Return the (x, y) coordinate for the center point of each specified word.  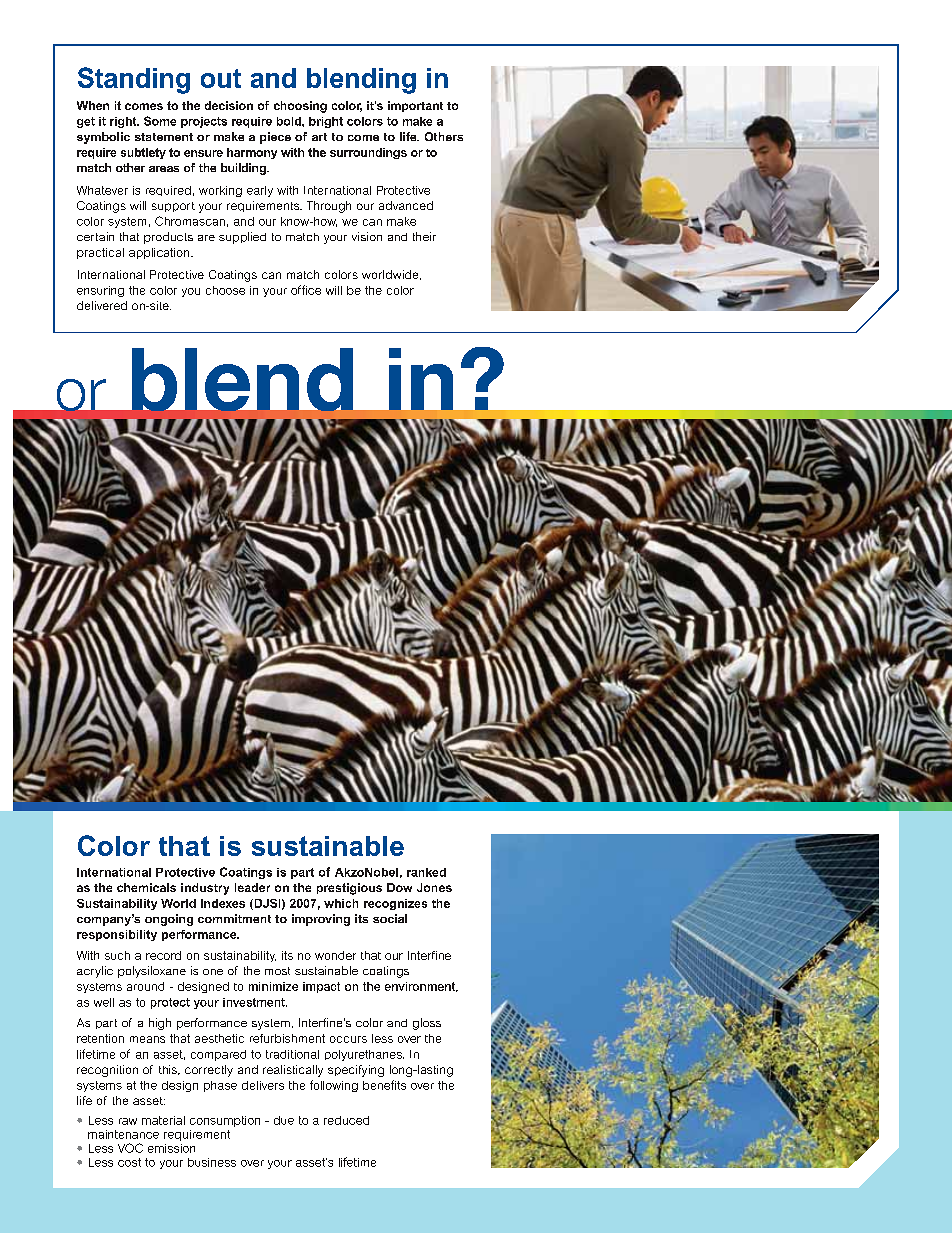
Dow (399, 887)
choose (225, 290)
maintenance (123, 1134)
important (415, 106)
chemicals (146, 887)
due (284, 1120)
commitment (234, 918)
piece (275, 138)
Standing (134, 80)
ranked (426, 872)
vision (367, 236)
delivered (102, 305)
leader (252, 887)
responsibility (117, 935)
